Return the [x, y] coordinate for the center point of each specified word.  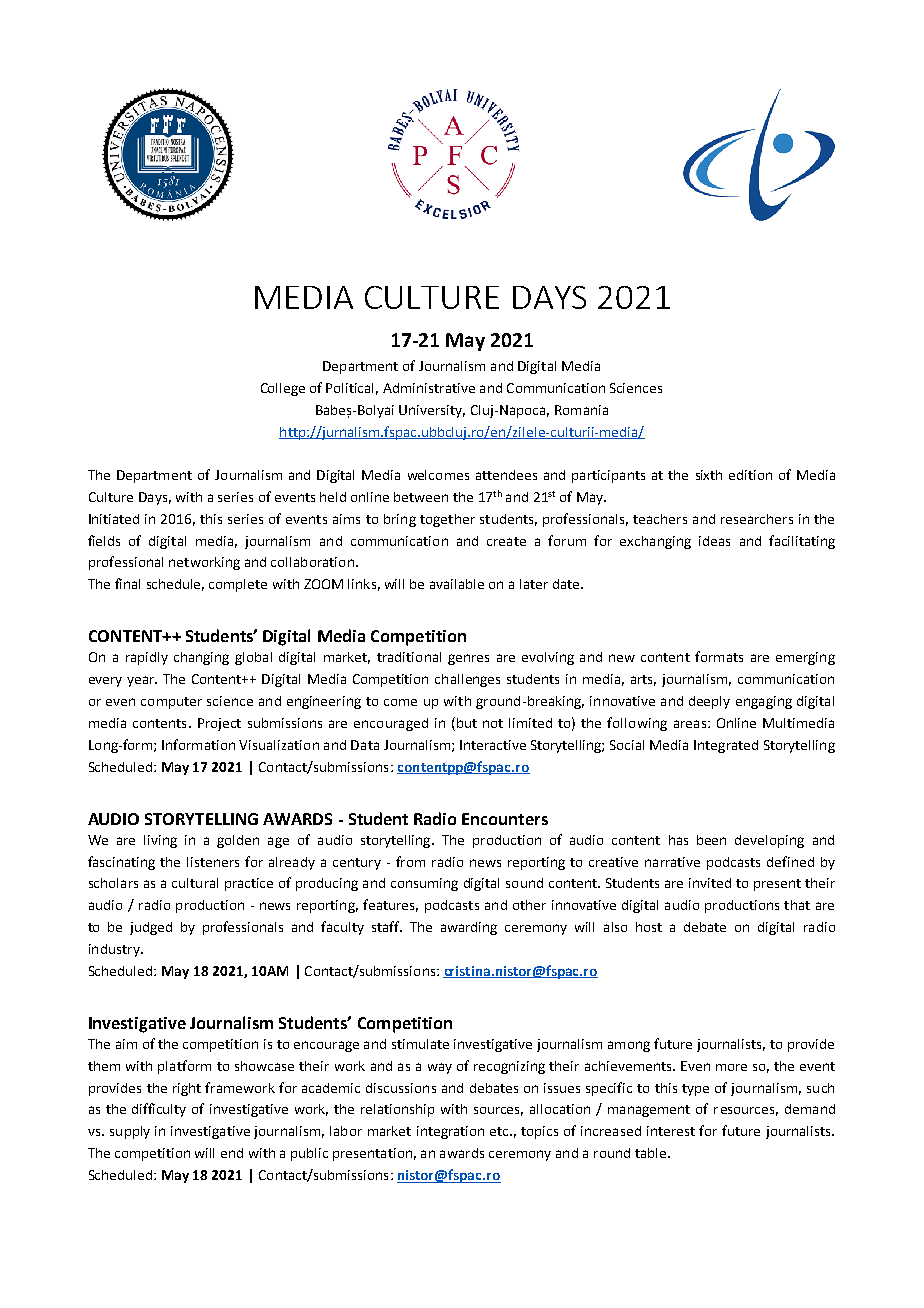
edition [750, 475]
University [432, 411]
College [283, 389]
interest [671, 1131]
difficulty [159, 1110]
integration [450, 1132]
